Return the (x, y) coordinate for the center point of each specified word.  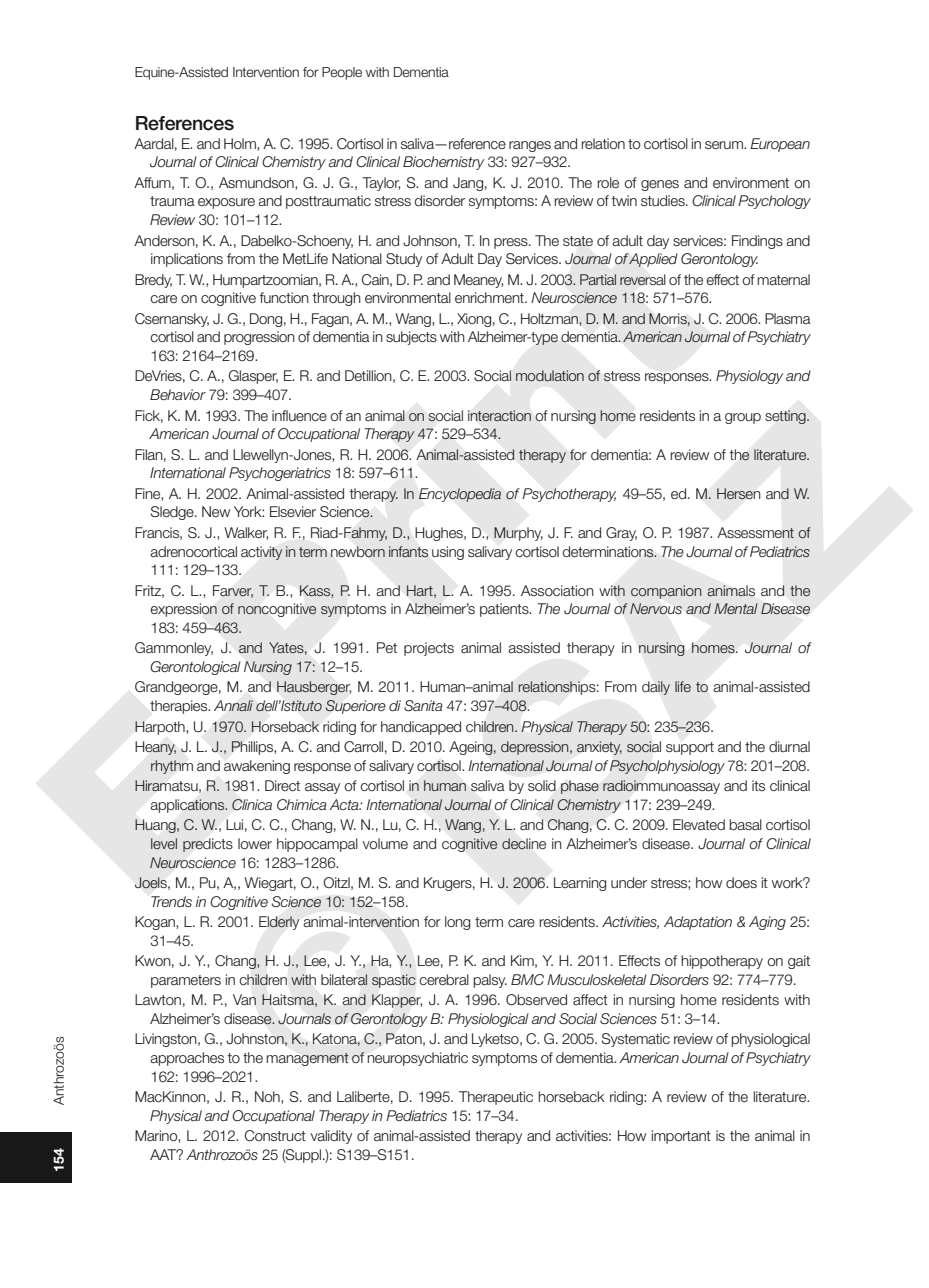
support (690, 748)
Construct (275, 1135)
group (743, 418)
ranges (530, 146)
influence (299, 415)
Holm (241, 144)
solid (542, 785)
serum (725, 145)
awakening (257, 767)
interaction (499, 415)
